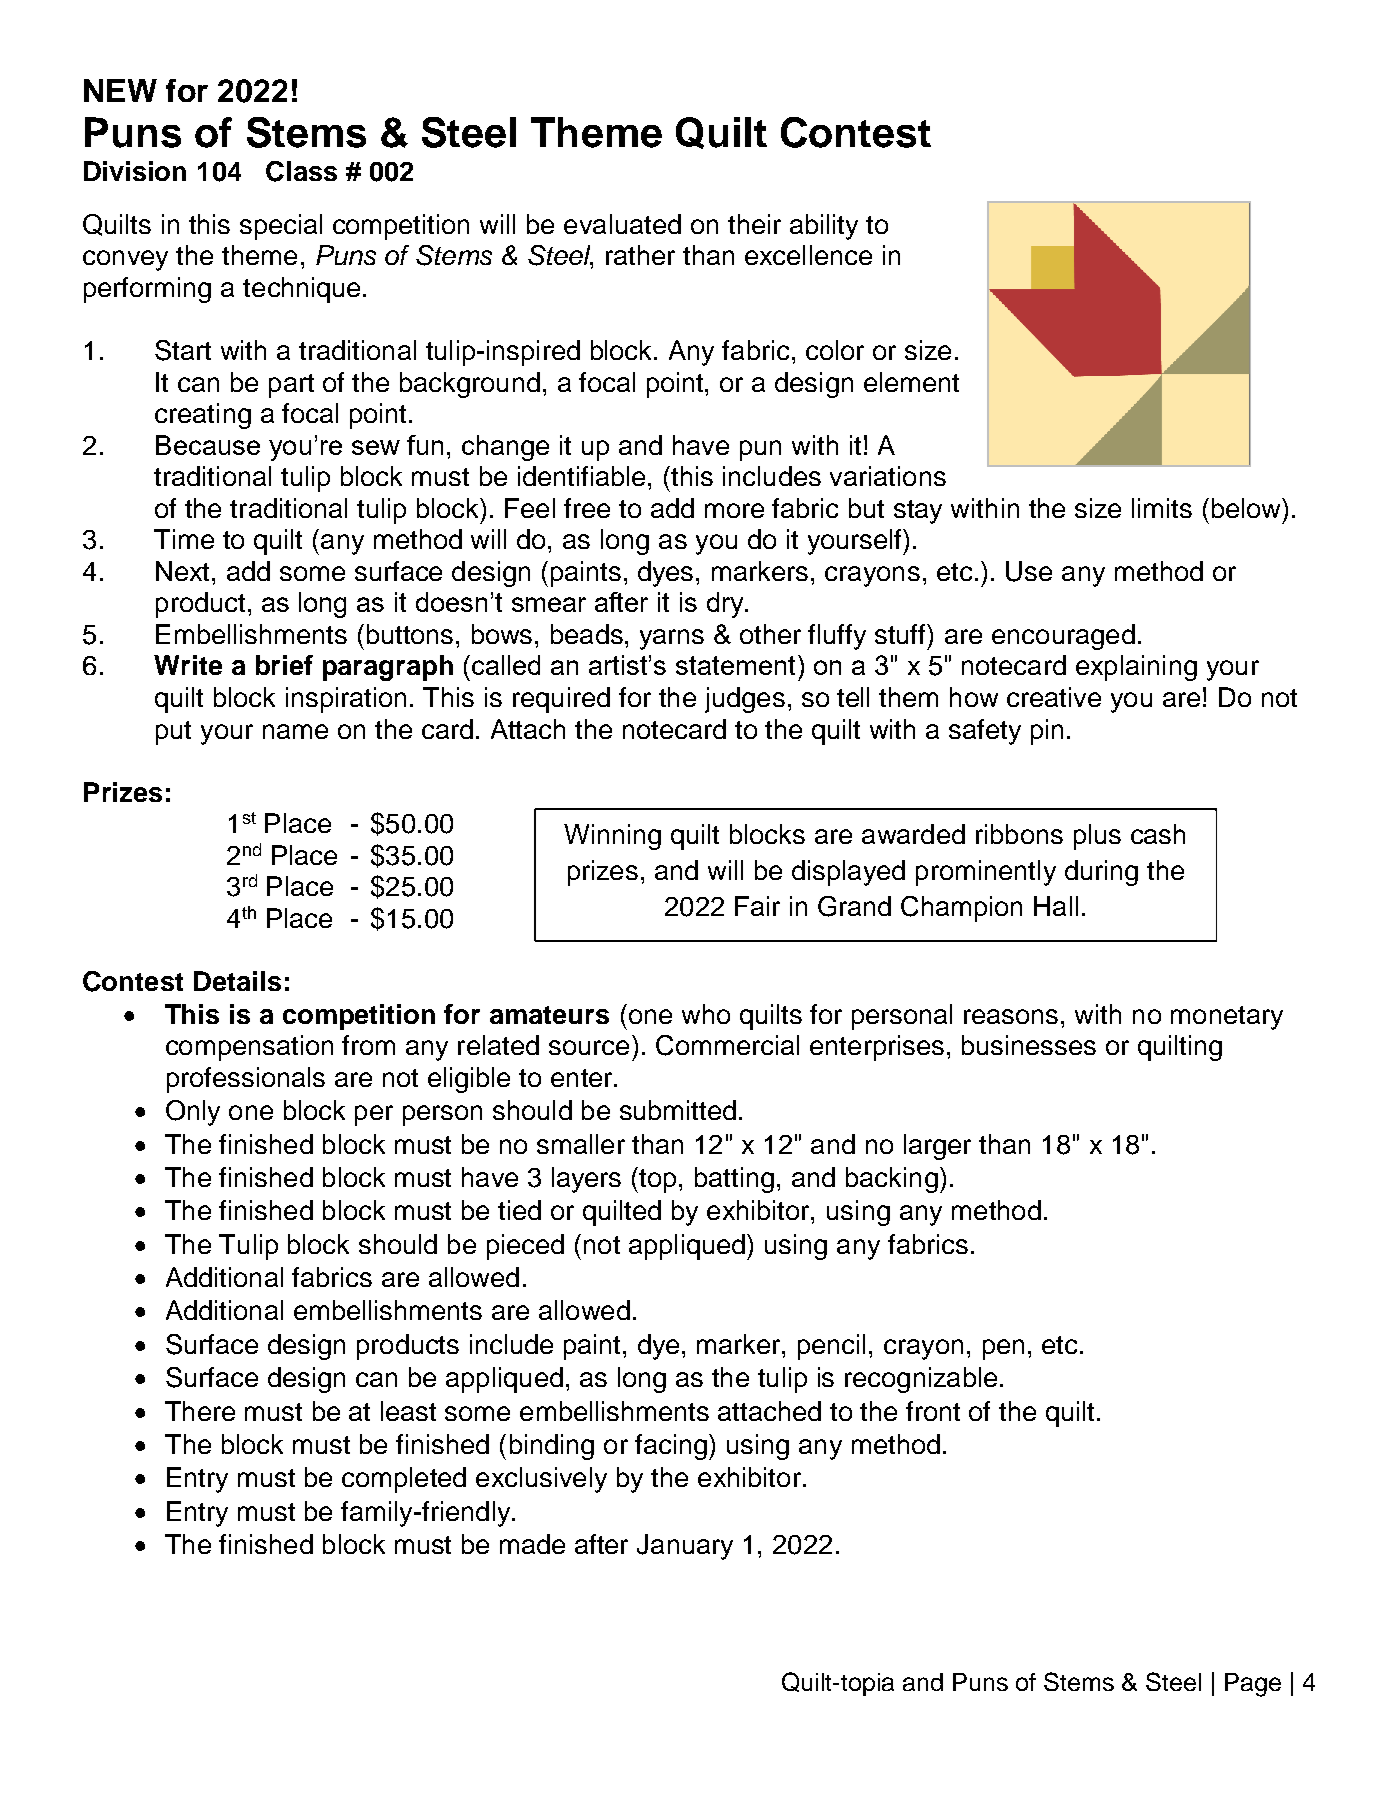 The image size is (1398, 1809). What do you see at coordinates (404, 1480) in the screenshot?
I see `completed` at bounding box center [404, 1480].
